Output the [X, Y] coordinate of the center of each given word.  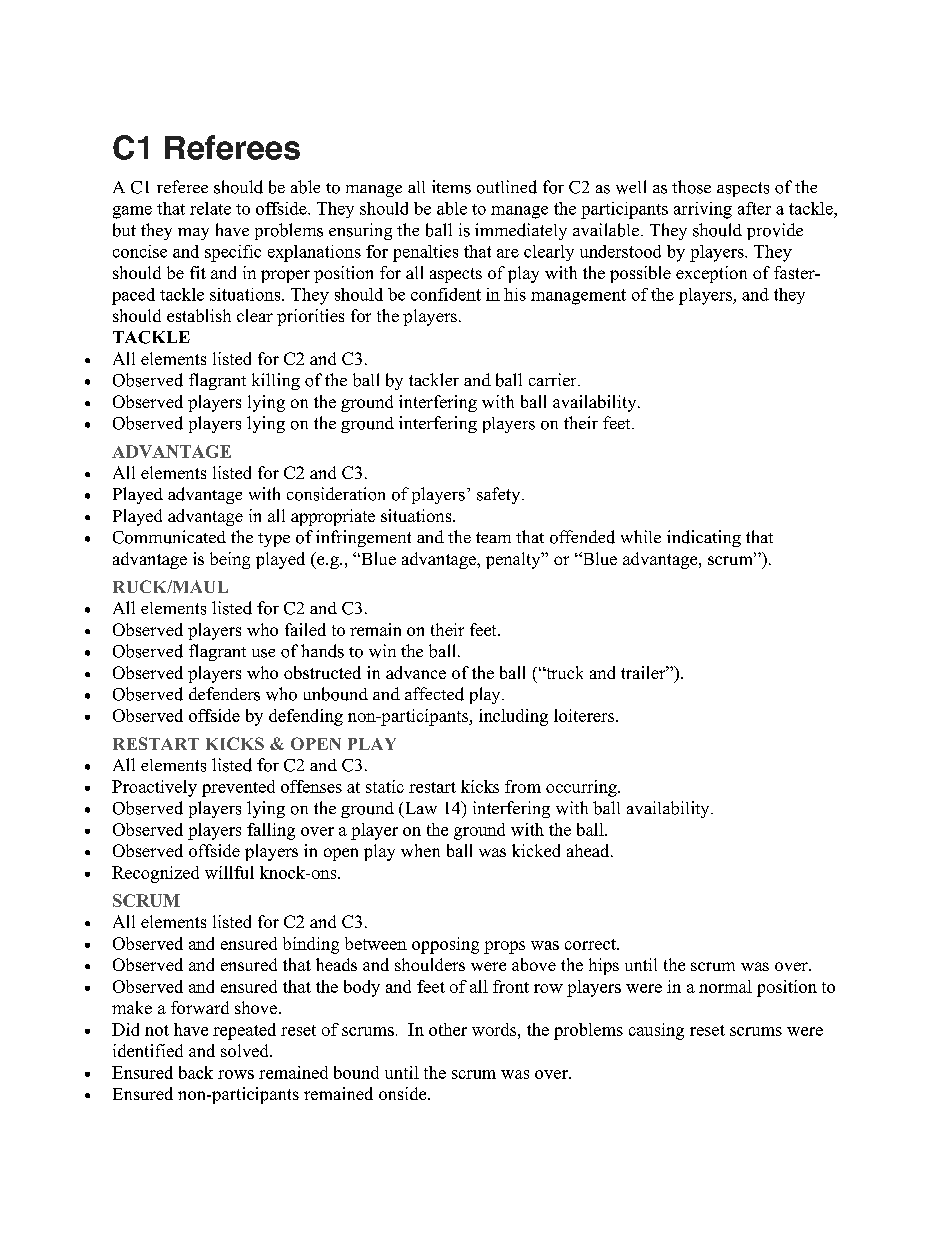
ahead [589, 850]
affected [434, 694]
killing [276, 381]
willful [229, 872]
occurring [582, 788]
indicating [704, 538]
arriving [703, 210]
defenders [224, 694]
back [196, 1072]
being [230, 560]
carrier [554, 379]
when [420, 850]
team [493, 537]
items [451, 187]
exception [711, 274]
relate [210, 208]
